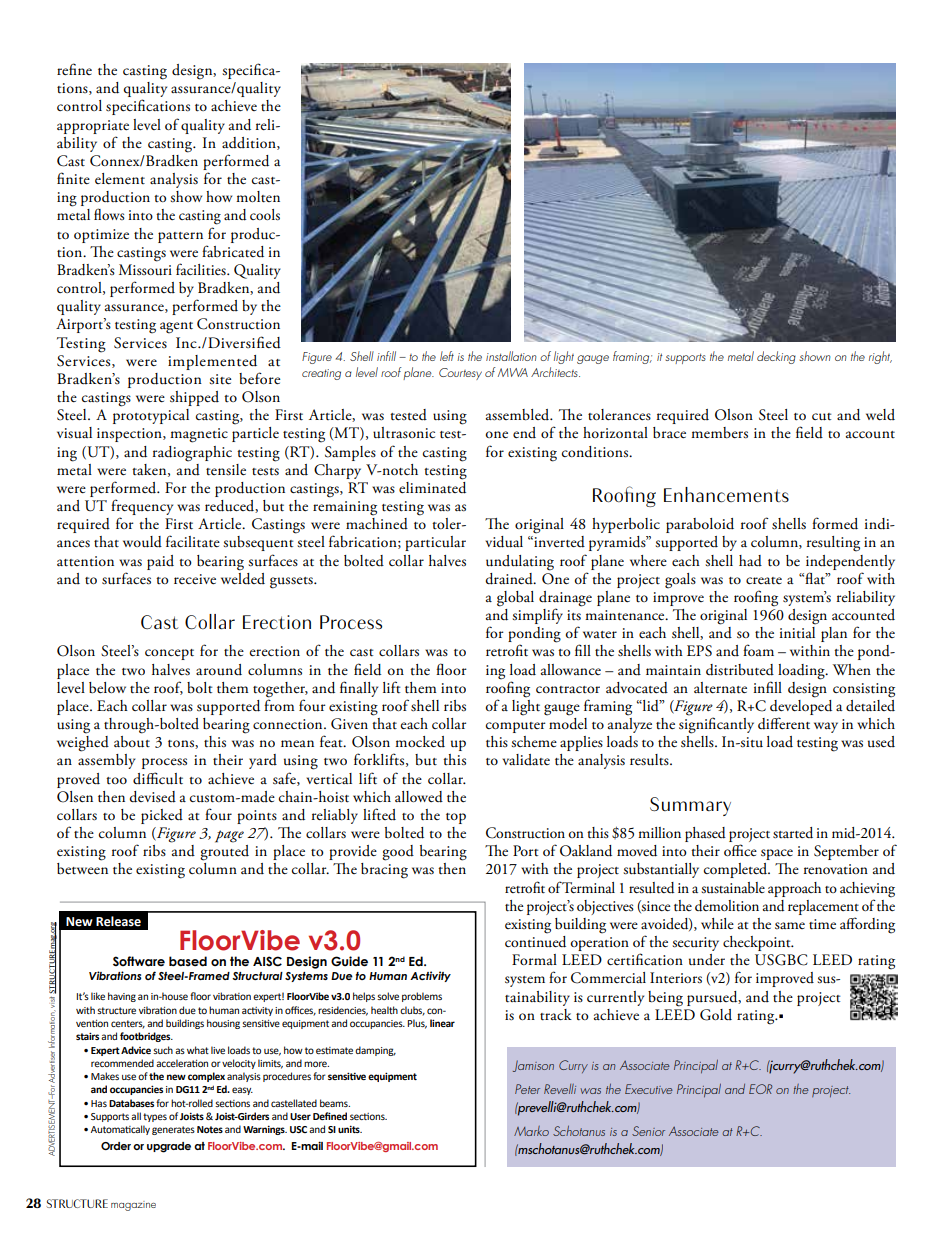  What do you see at coordinates (258, 197) in the page?
I see `molten` at bounding box center [258, 197].
